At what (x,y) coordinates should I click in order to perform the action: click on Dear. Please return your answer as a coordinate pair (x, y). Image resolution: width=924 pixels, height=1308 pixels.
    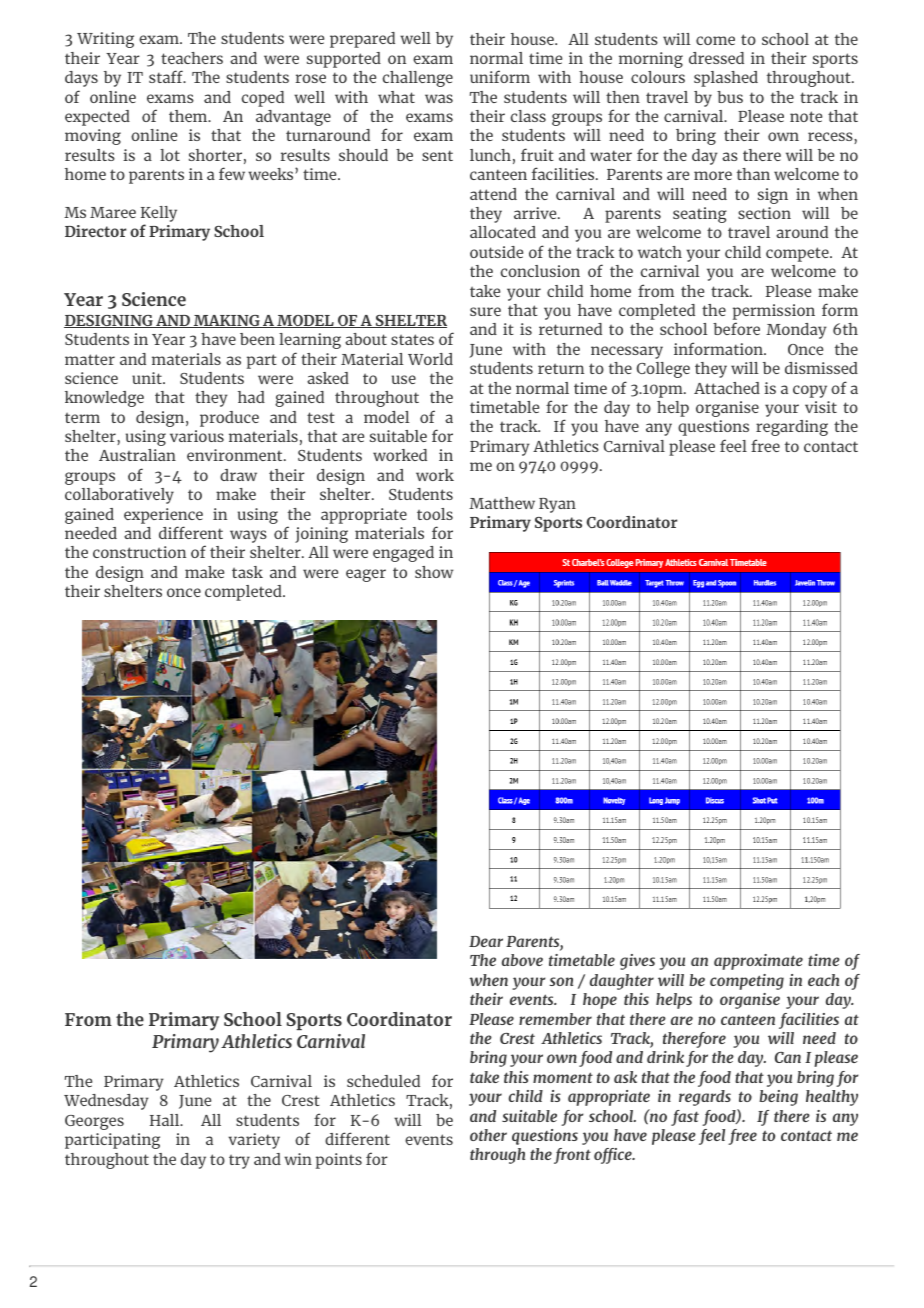
    Looking at the image, I should click on (486, 941).
